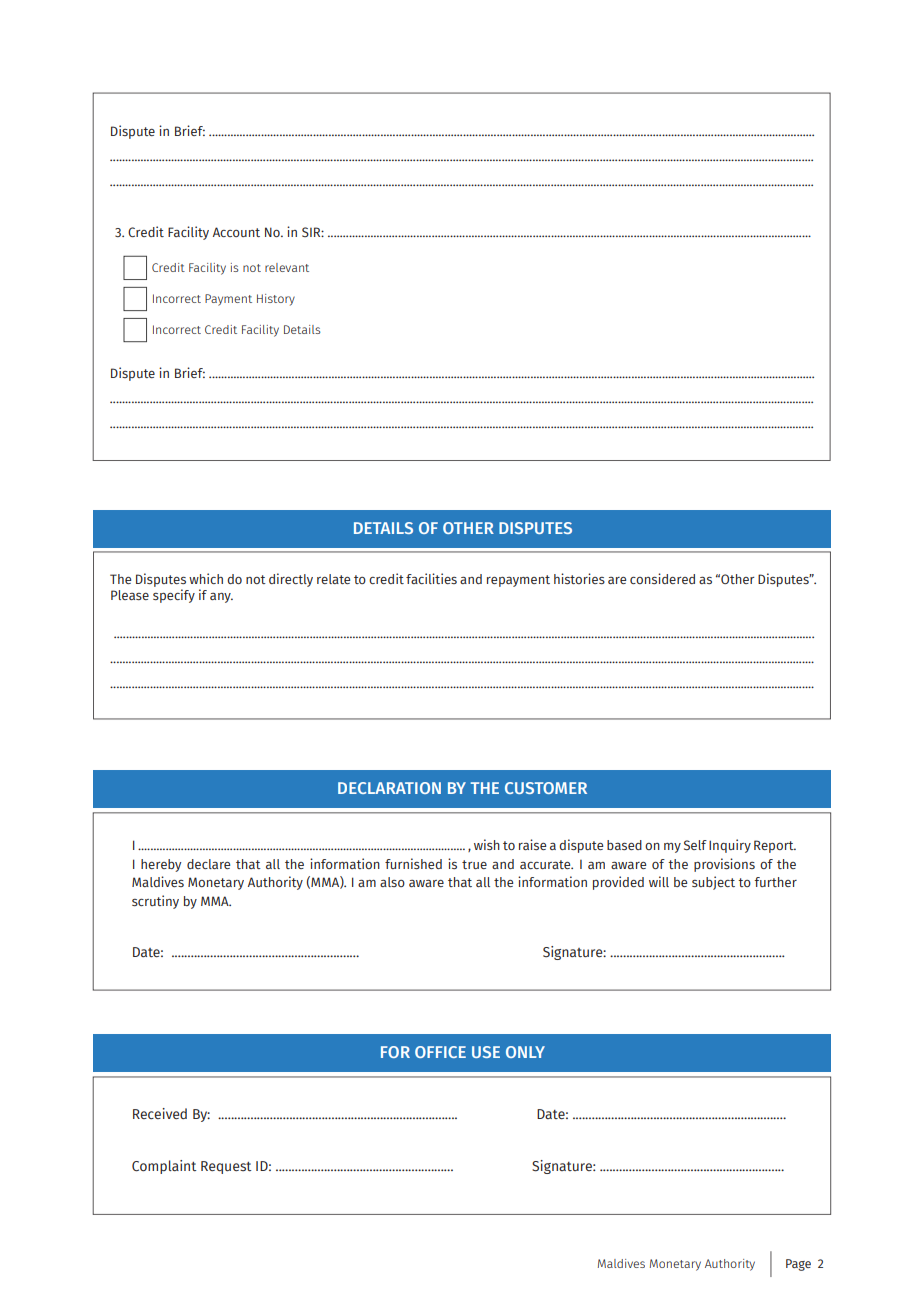 This image has height=1308, width=924. I want to click on Request, so click(226, 1167).
